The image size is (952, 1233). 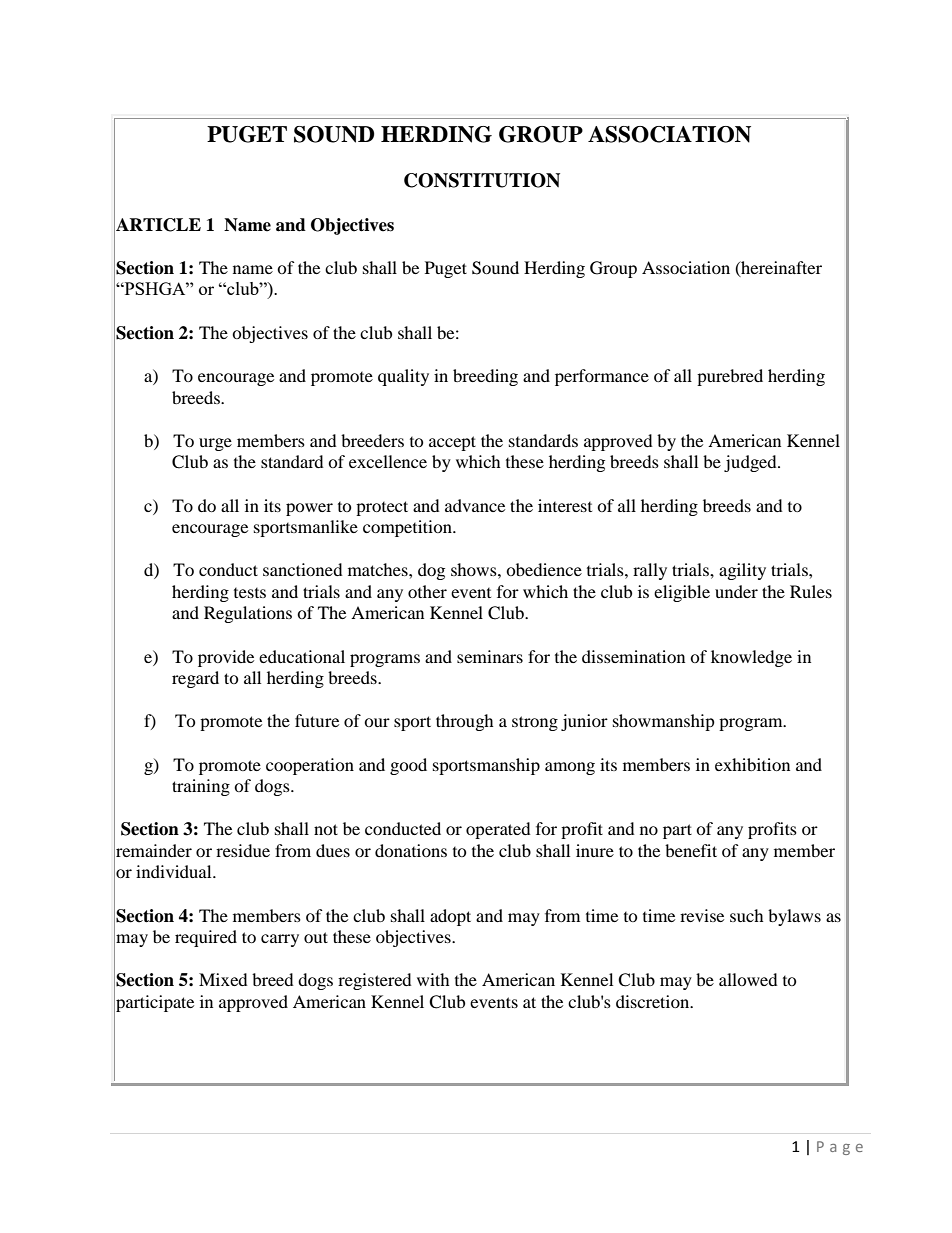 I want to click on tests, so click(x=250, y=593).
